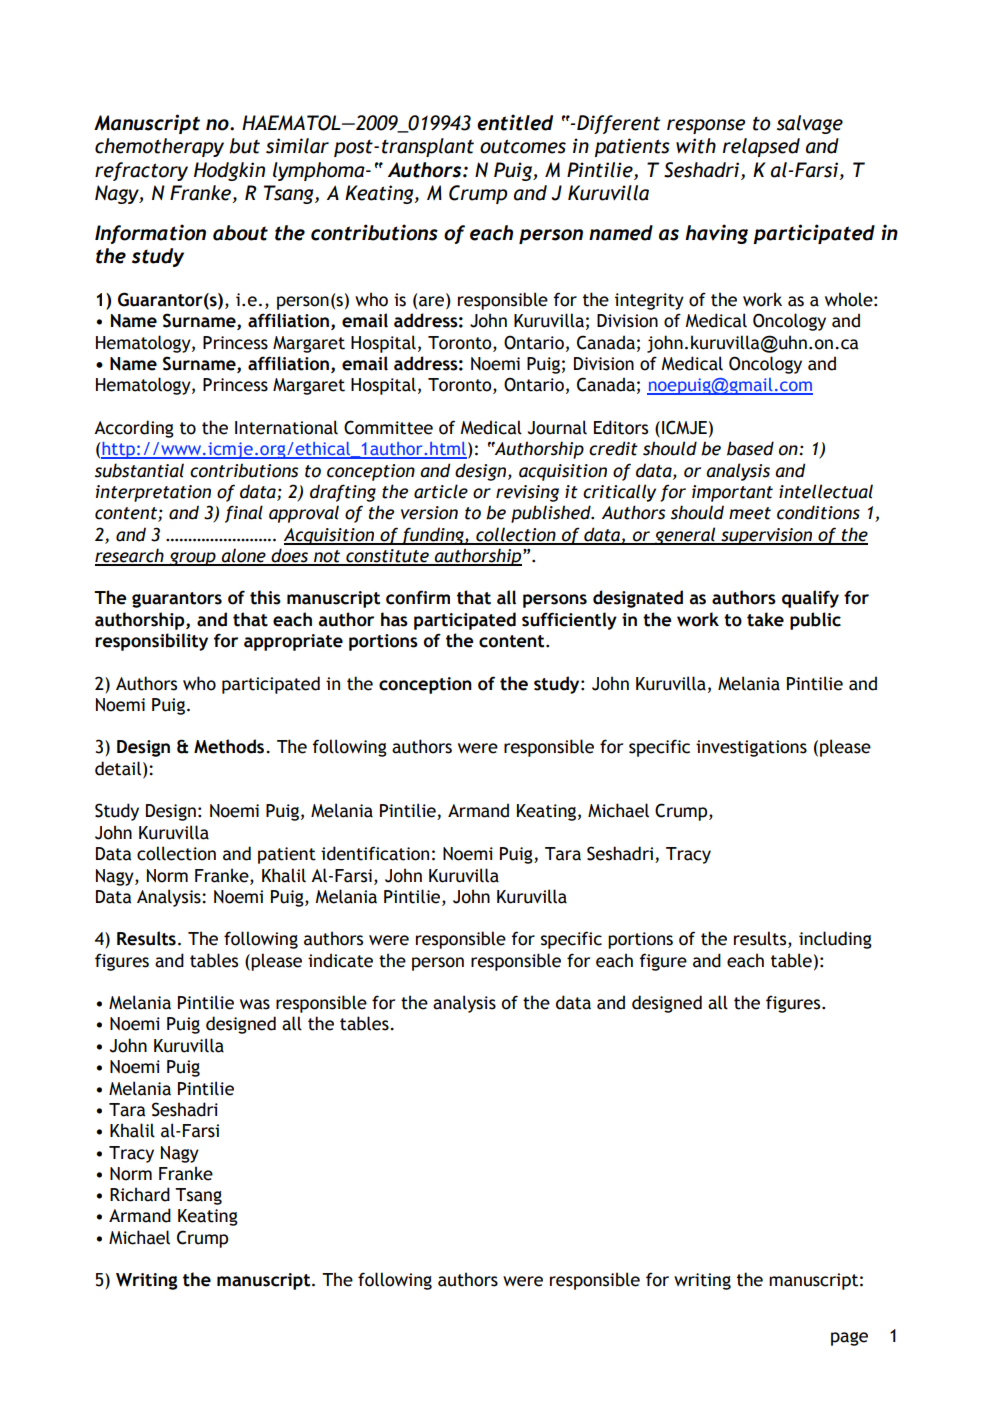 The height and width of the screenshot is (1405, 993). What do you see at coordinates (230, 746) in the screenshot?
I see `Methods` at bounding box center [230, 746].
